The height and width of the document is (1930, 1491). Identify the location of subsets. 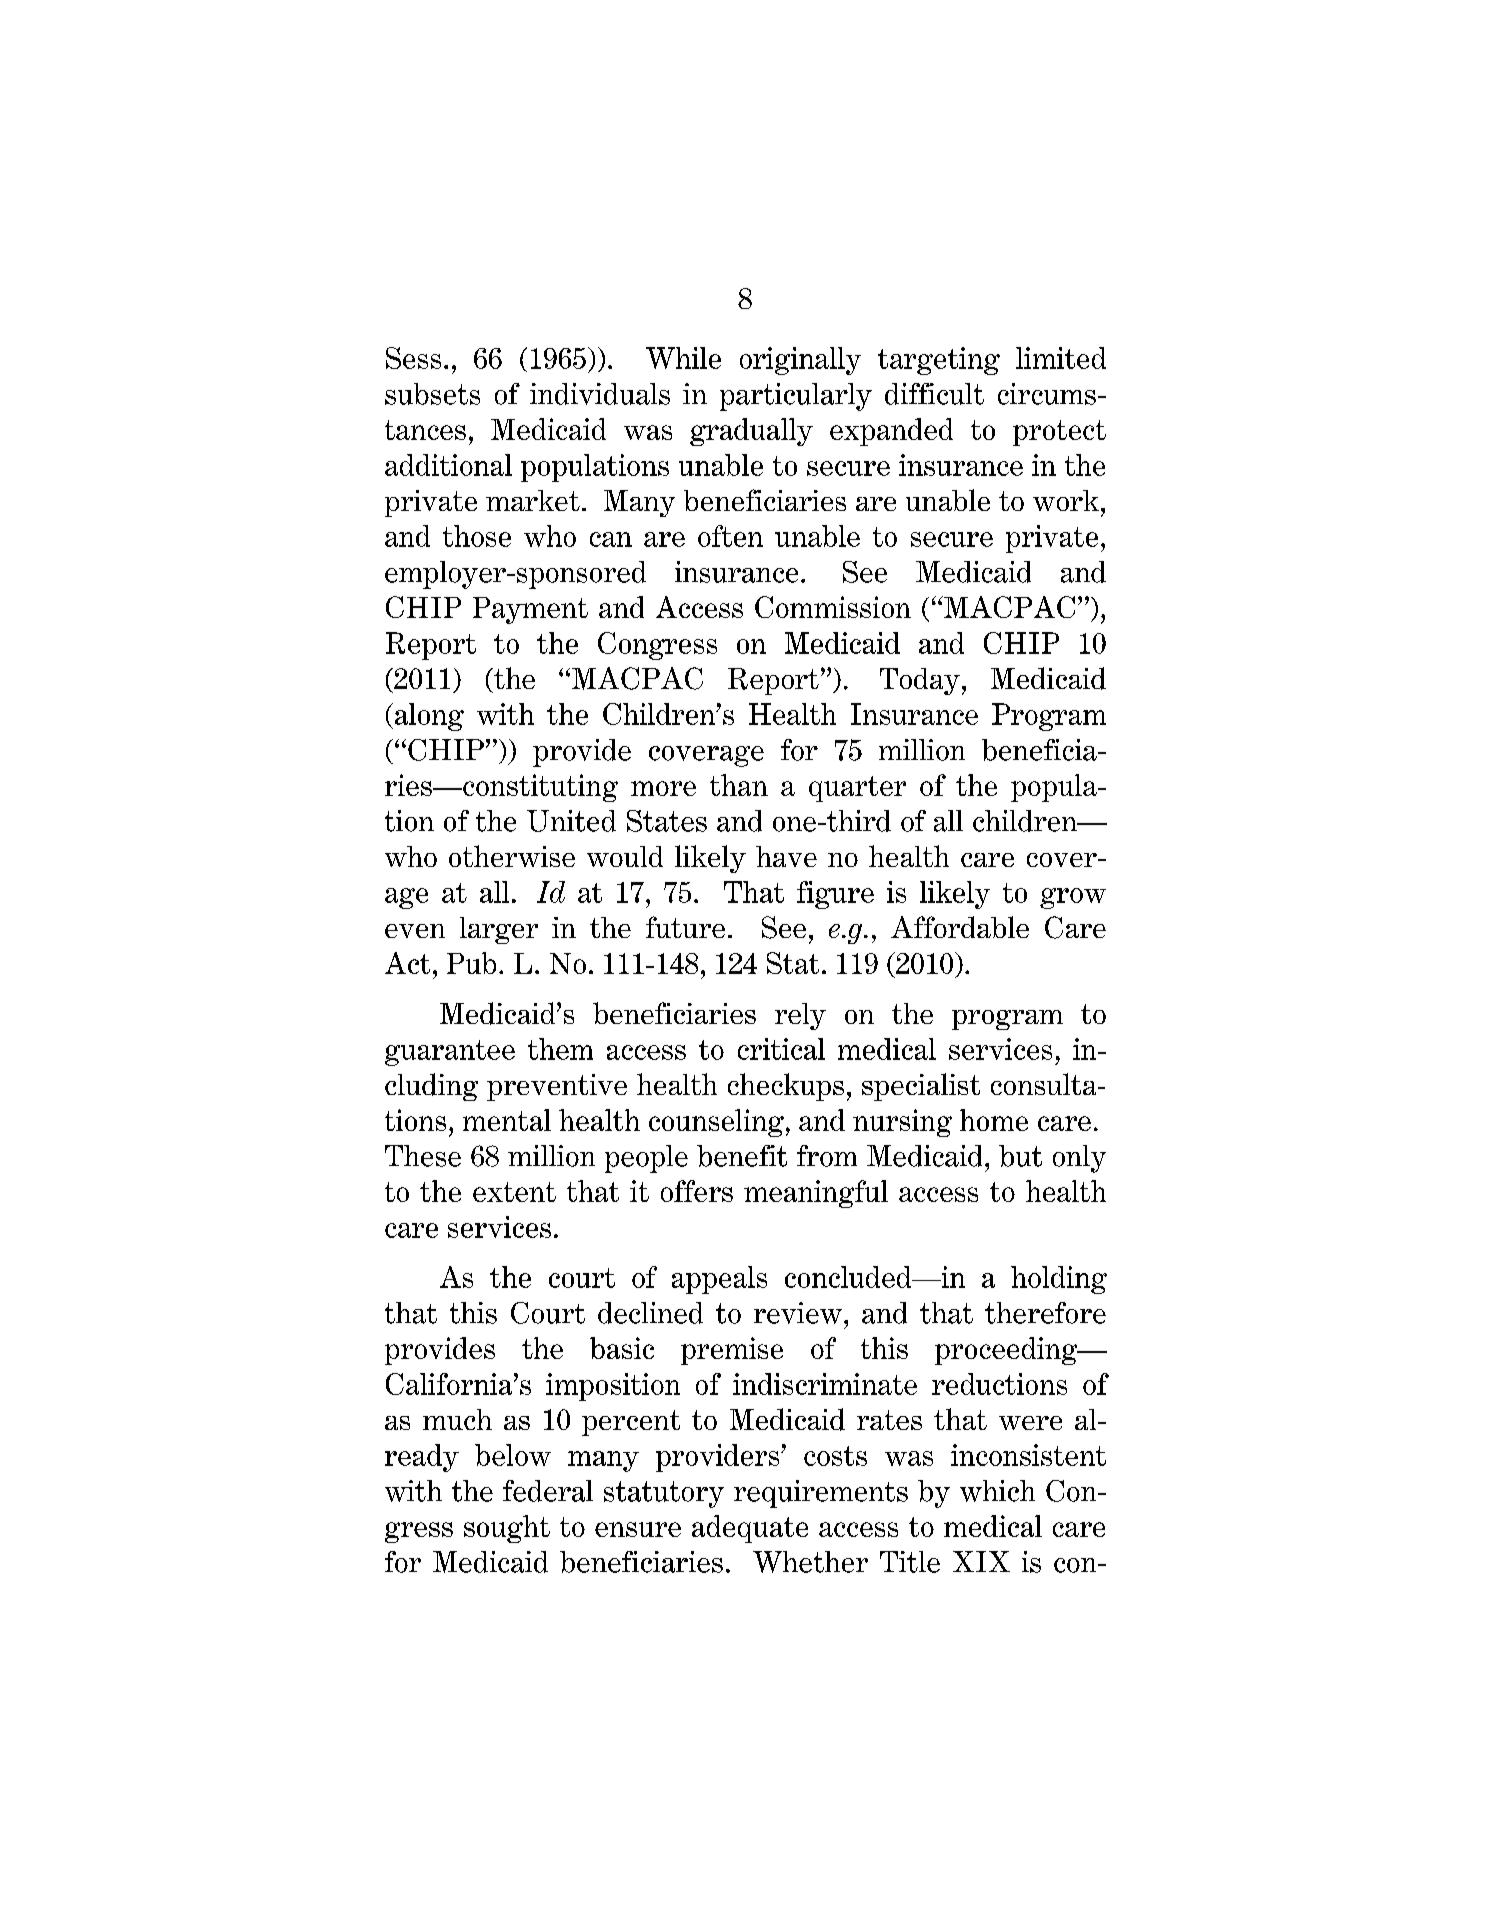
(432, 394).
